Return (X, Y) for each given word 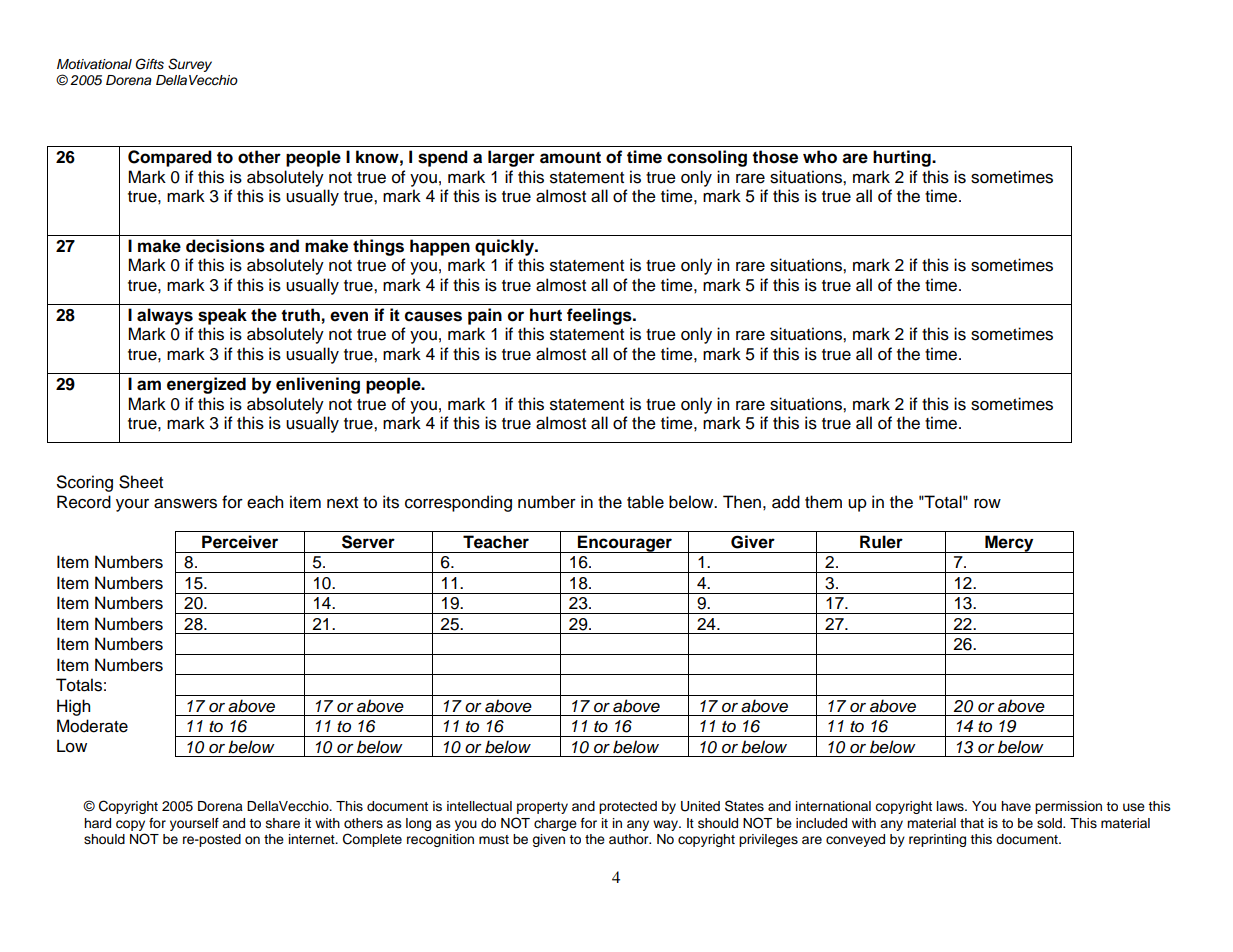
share (283, 823)
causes (433, 316)
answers (185, 504)
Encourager (625, 544)
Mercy (1009, 544)
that (972, 823)
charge (555, 824)
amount (570, 158)
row (987, 504)
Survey (190, 65)
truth (300, 314)
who (820, 157)
